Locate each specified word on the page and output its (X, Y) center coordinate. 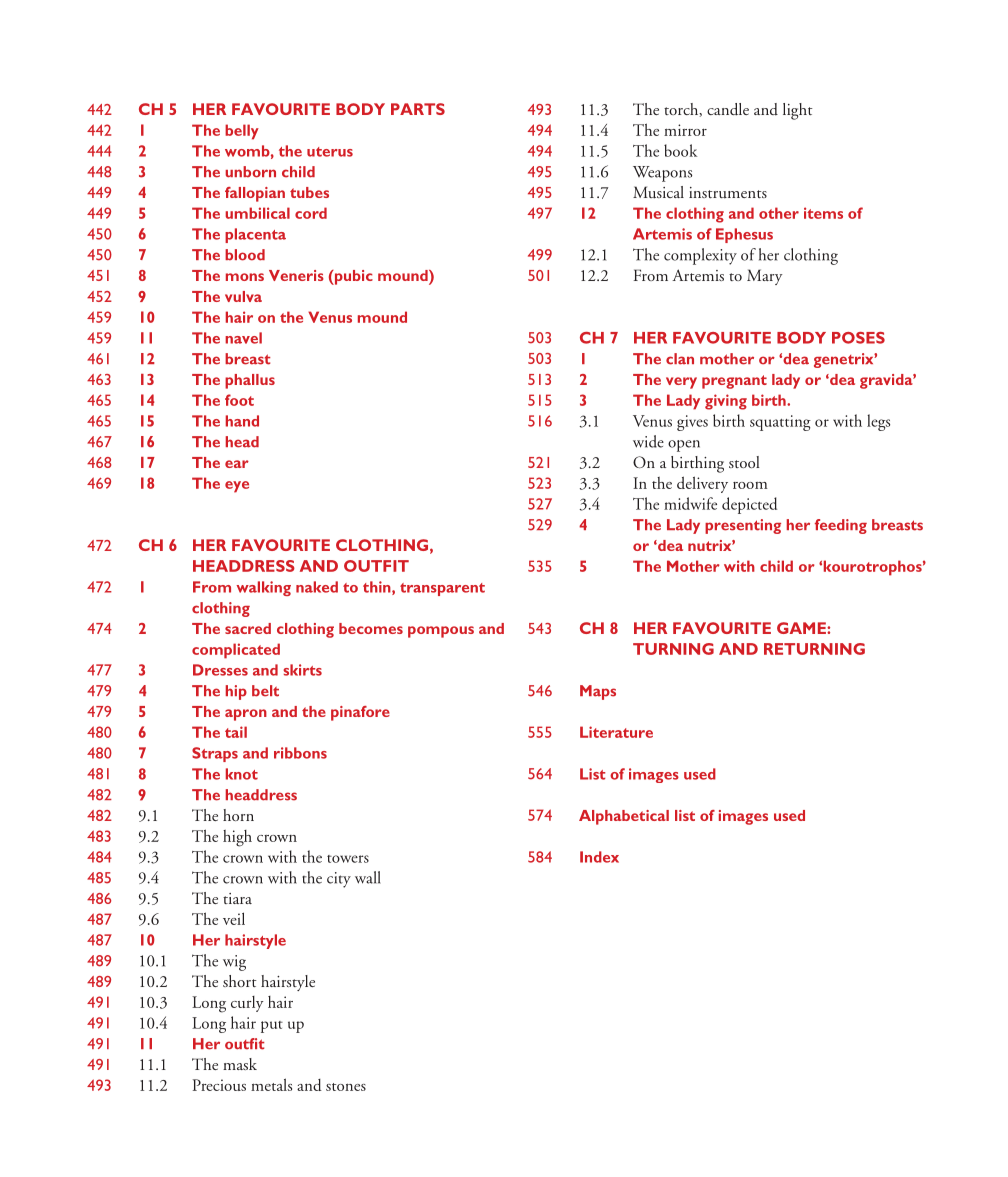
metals (271, 1084)
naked (317, 587)
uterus (330, 152)
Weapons (662, 174)
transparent (442, 589)
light (798, 111)
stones (346, 1087)
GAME (802, 628)
